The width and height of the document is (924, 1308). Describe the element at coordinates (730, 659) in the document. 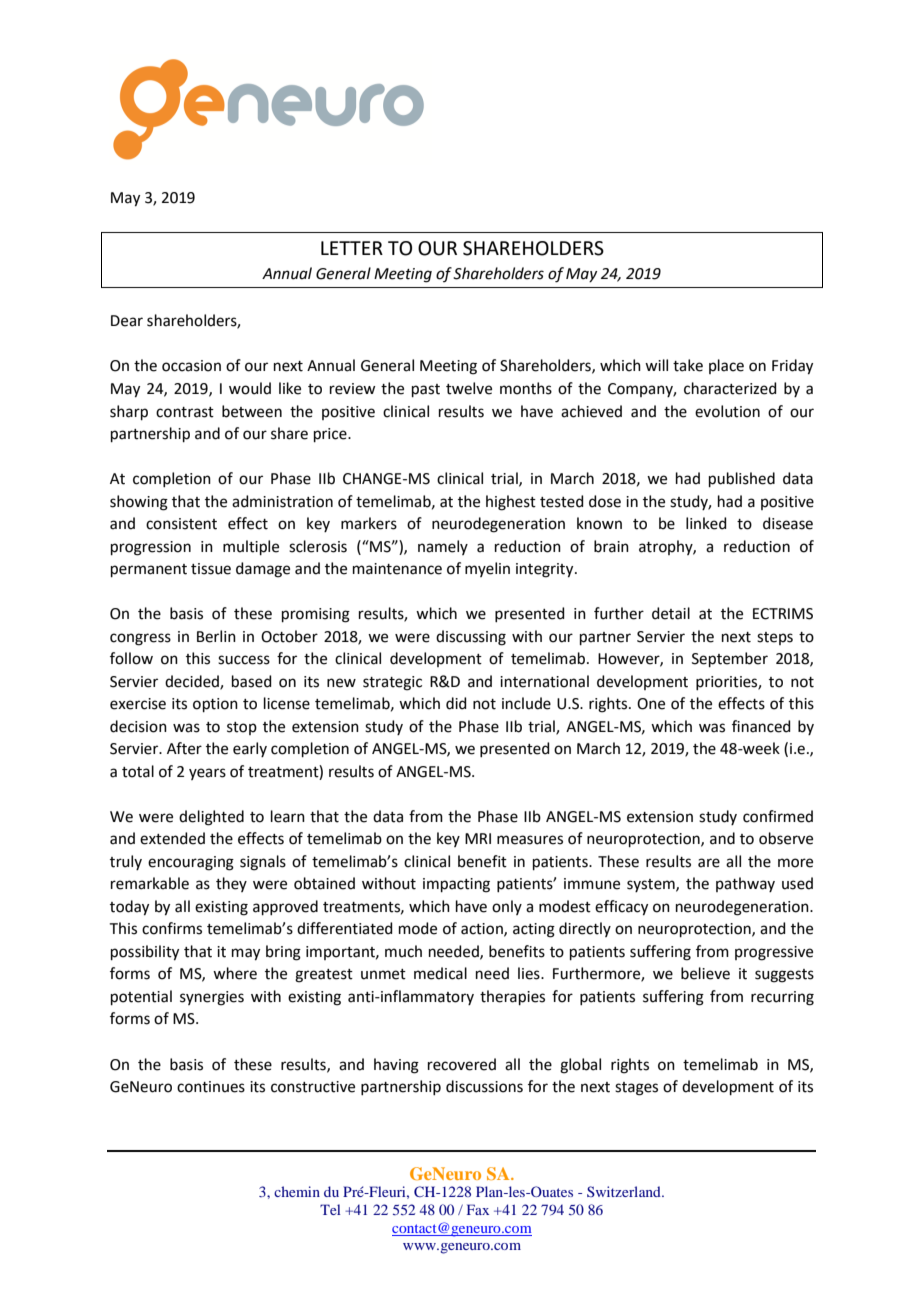

I see `September` at that location.
